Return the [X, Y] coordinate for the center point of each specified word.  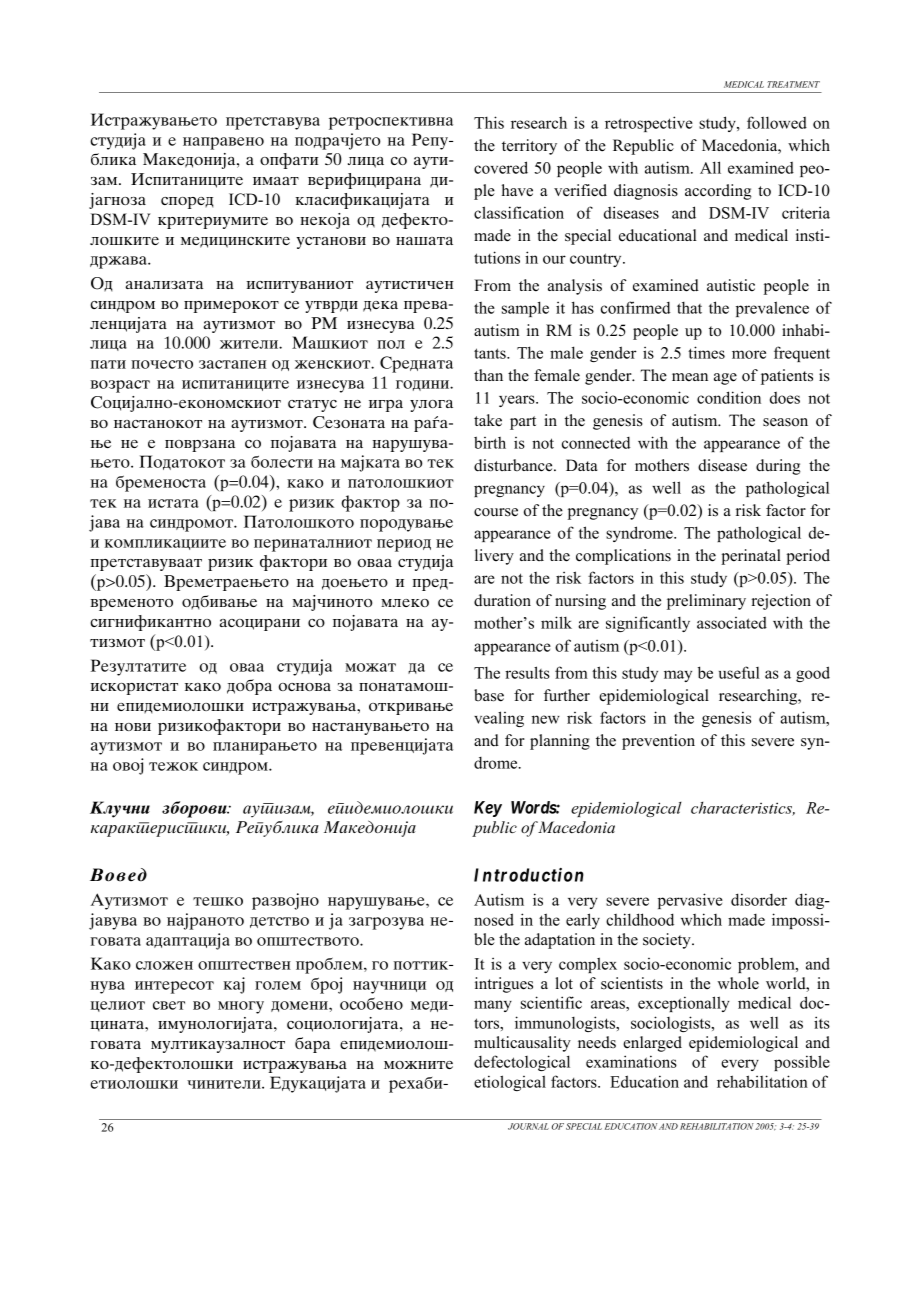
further [567, 695]
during [778, 467]
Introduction [529, 875]
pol [391, 344]
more [749, 354]
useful [739, 672]
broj [326, 985]
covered [501, 167]
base [489, 695]
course [496, 512]
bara [312, 1045]
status [312, 406]
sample [525, 309]
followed [777, 122]
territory [529, 147]
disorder [759, 899]
